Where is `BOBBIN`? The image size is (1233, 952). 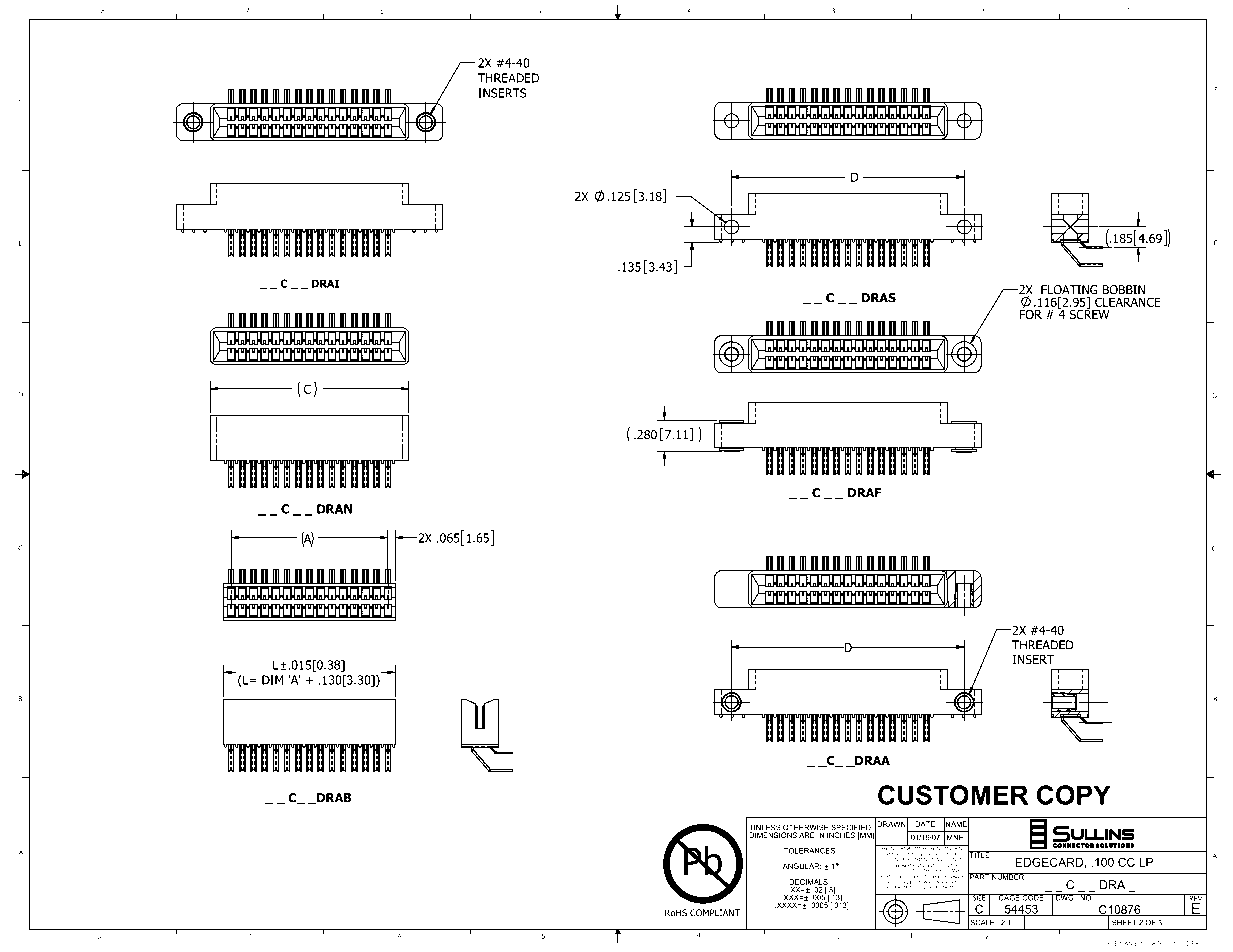 BOBBIN is located at coordinates (1124, 290).
